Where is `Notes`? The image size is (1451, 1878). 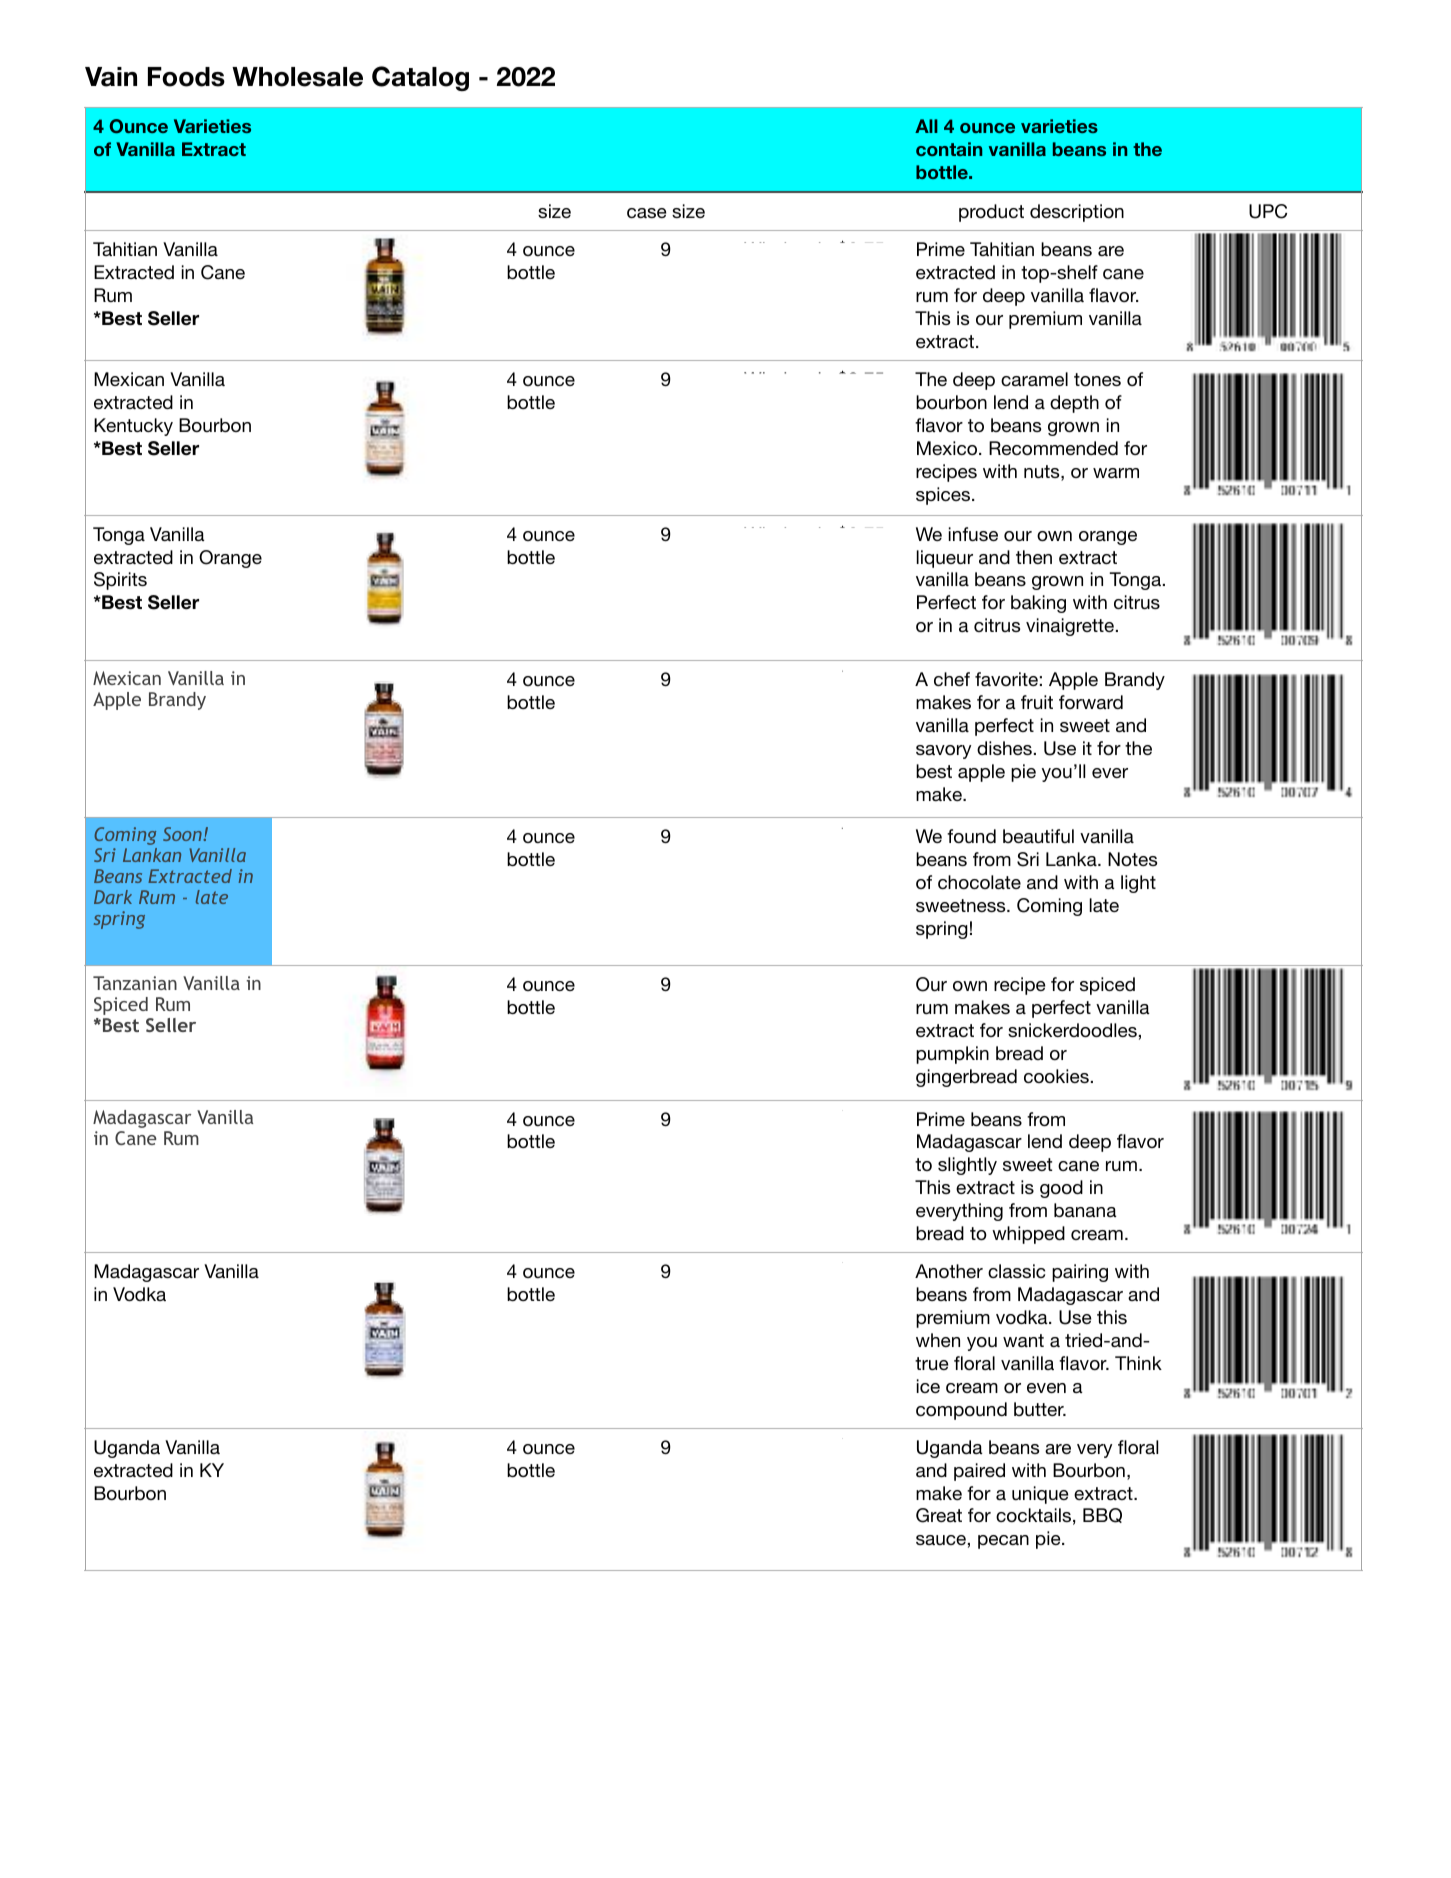
Notes is located at coordinates (1132, 859).
